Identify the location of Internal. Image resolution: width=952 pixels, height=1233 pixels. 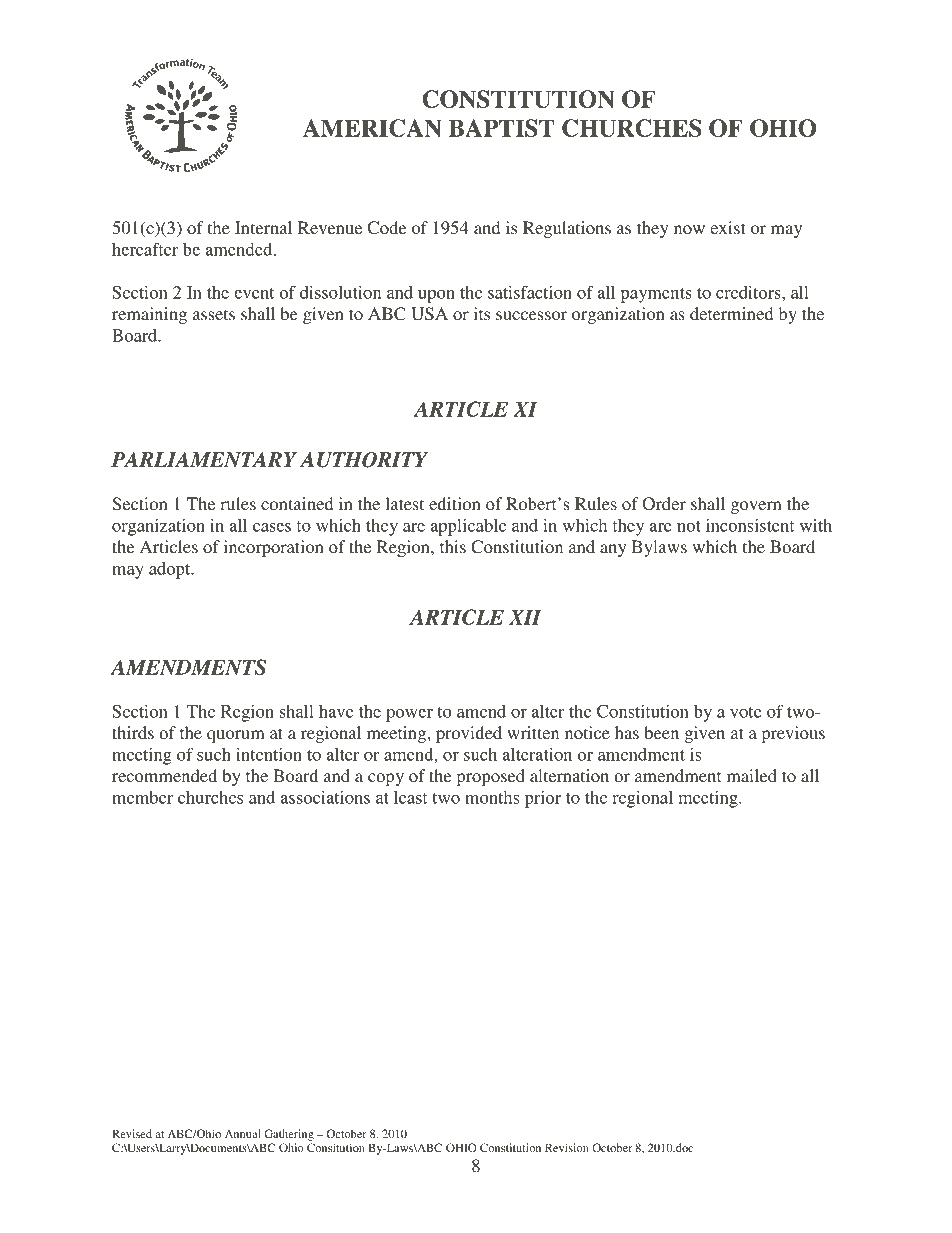
(263, 227).
